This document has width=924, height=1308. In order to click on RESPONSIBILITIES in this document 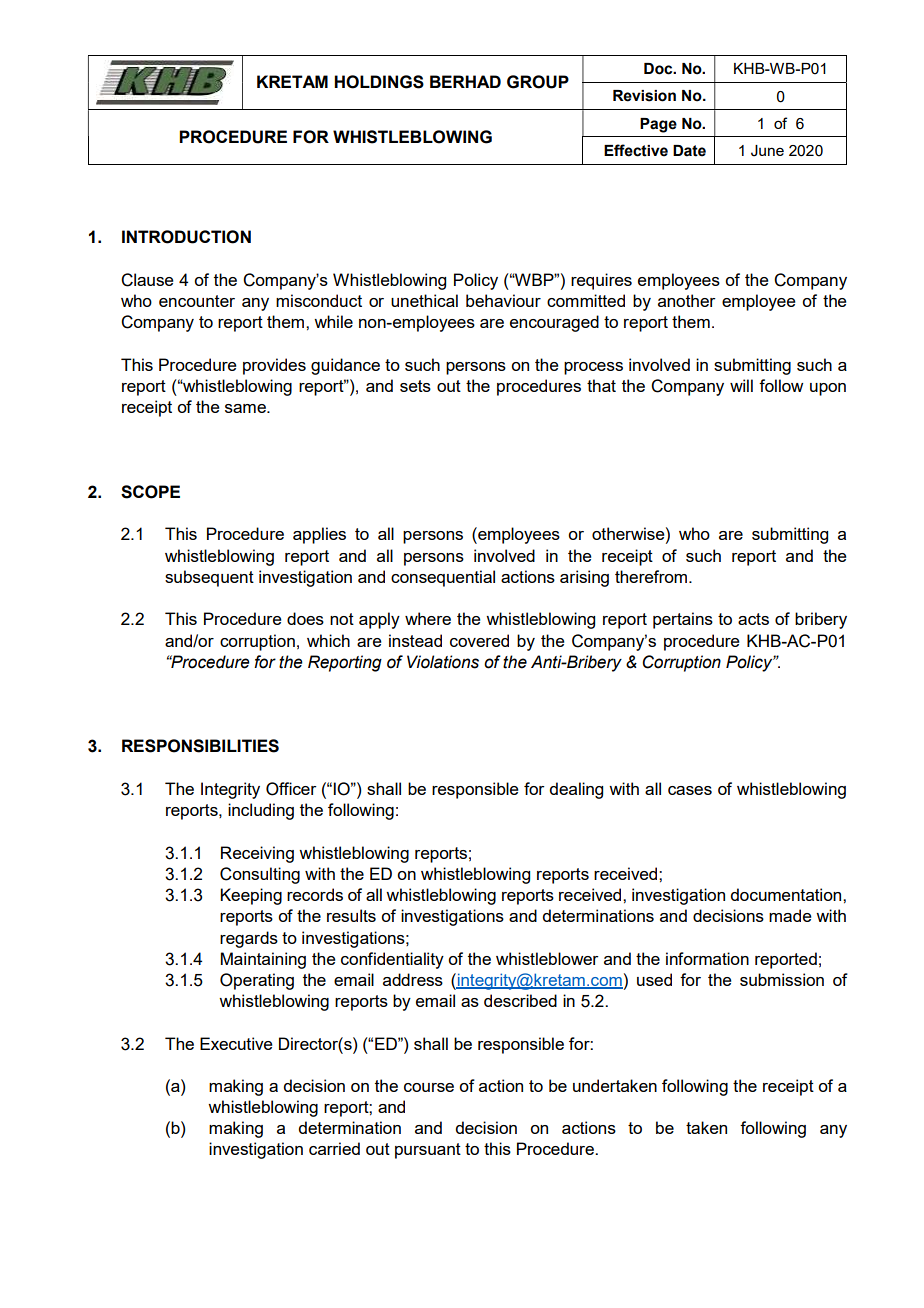, I will do `click(200, 746)`.
